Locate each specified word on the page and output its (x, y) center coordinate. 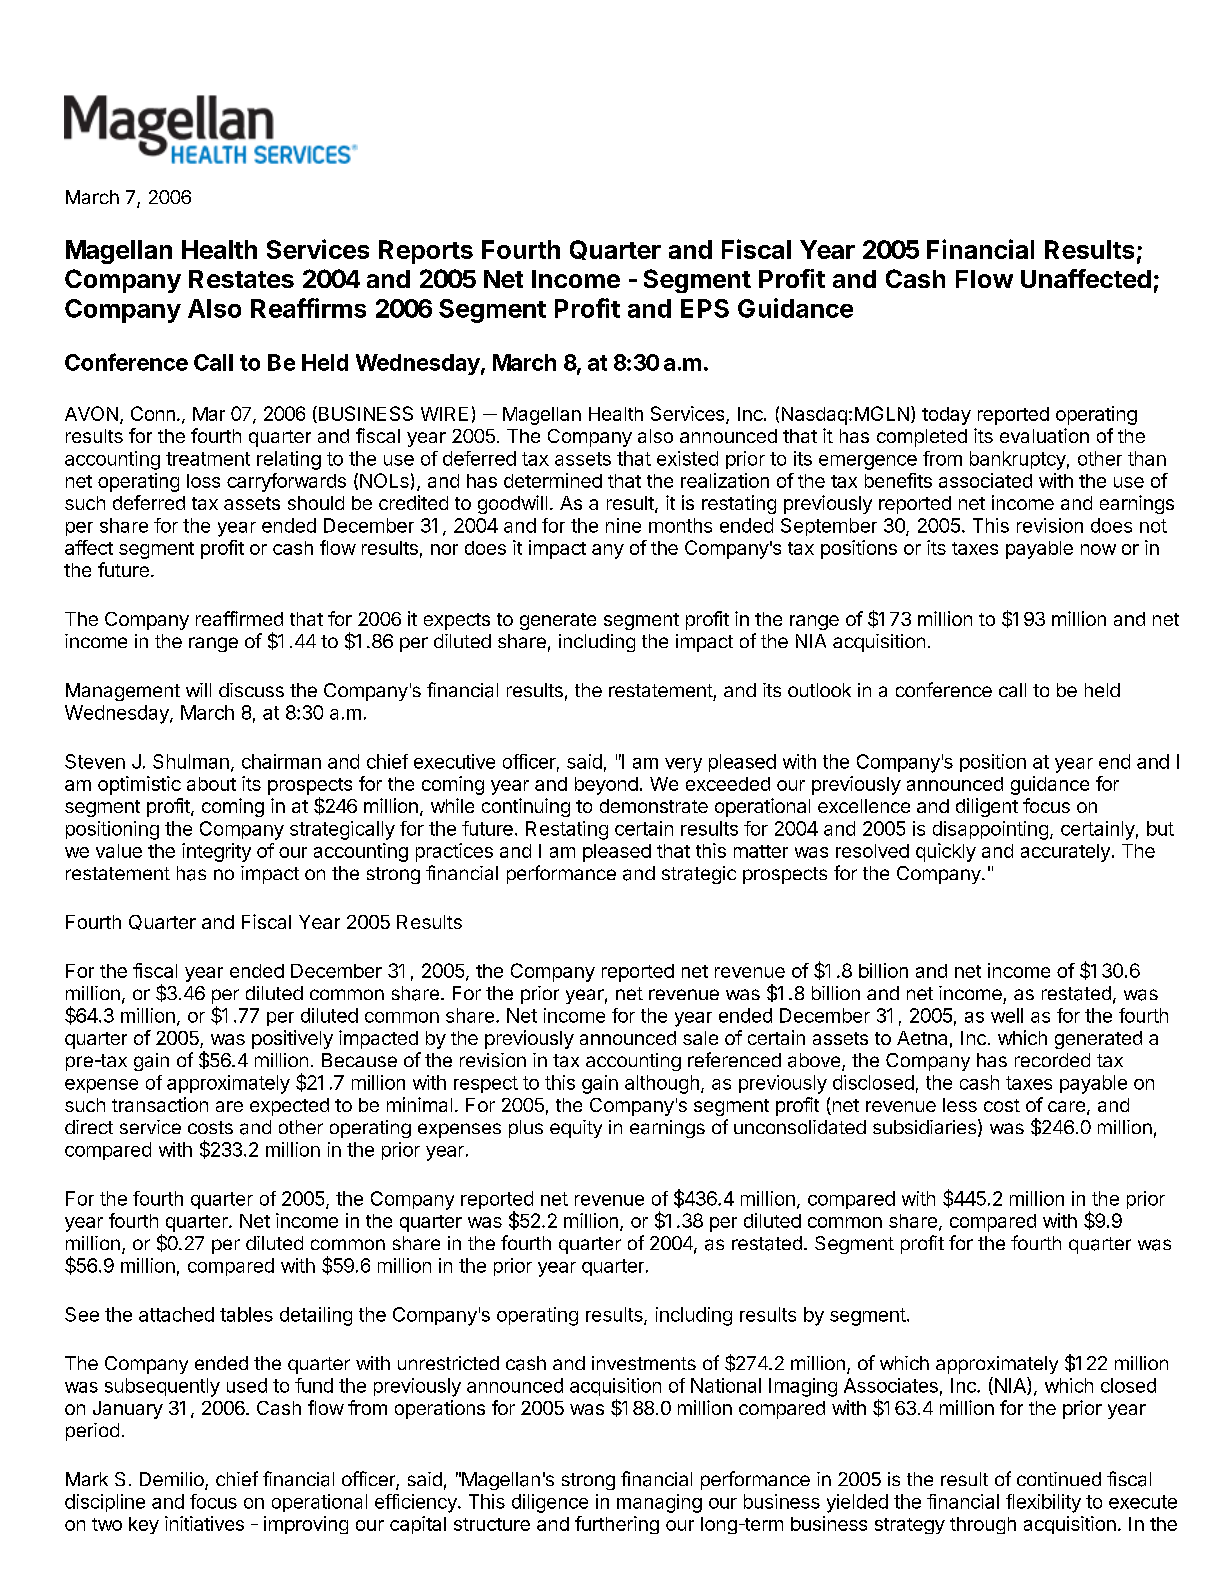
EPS (705, 308)
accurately (1065, 853)
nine (623, 525)
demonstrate (654, 806)
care (1066, 1106)
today (946, 416)
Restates (241, 279)
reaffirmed (239, 618)
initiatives (204, 1523)
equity (576, 1129)
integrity (216, 852)
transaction (160, 1104)
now (1098, 549)
